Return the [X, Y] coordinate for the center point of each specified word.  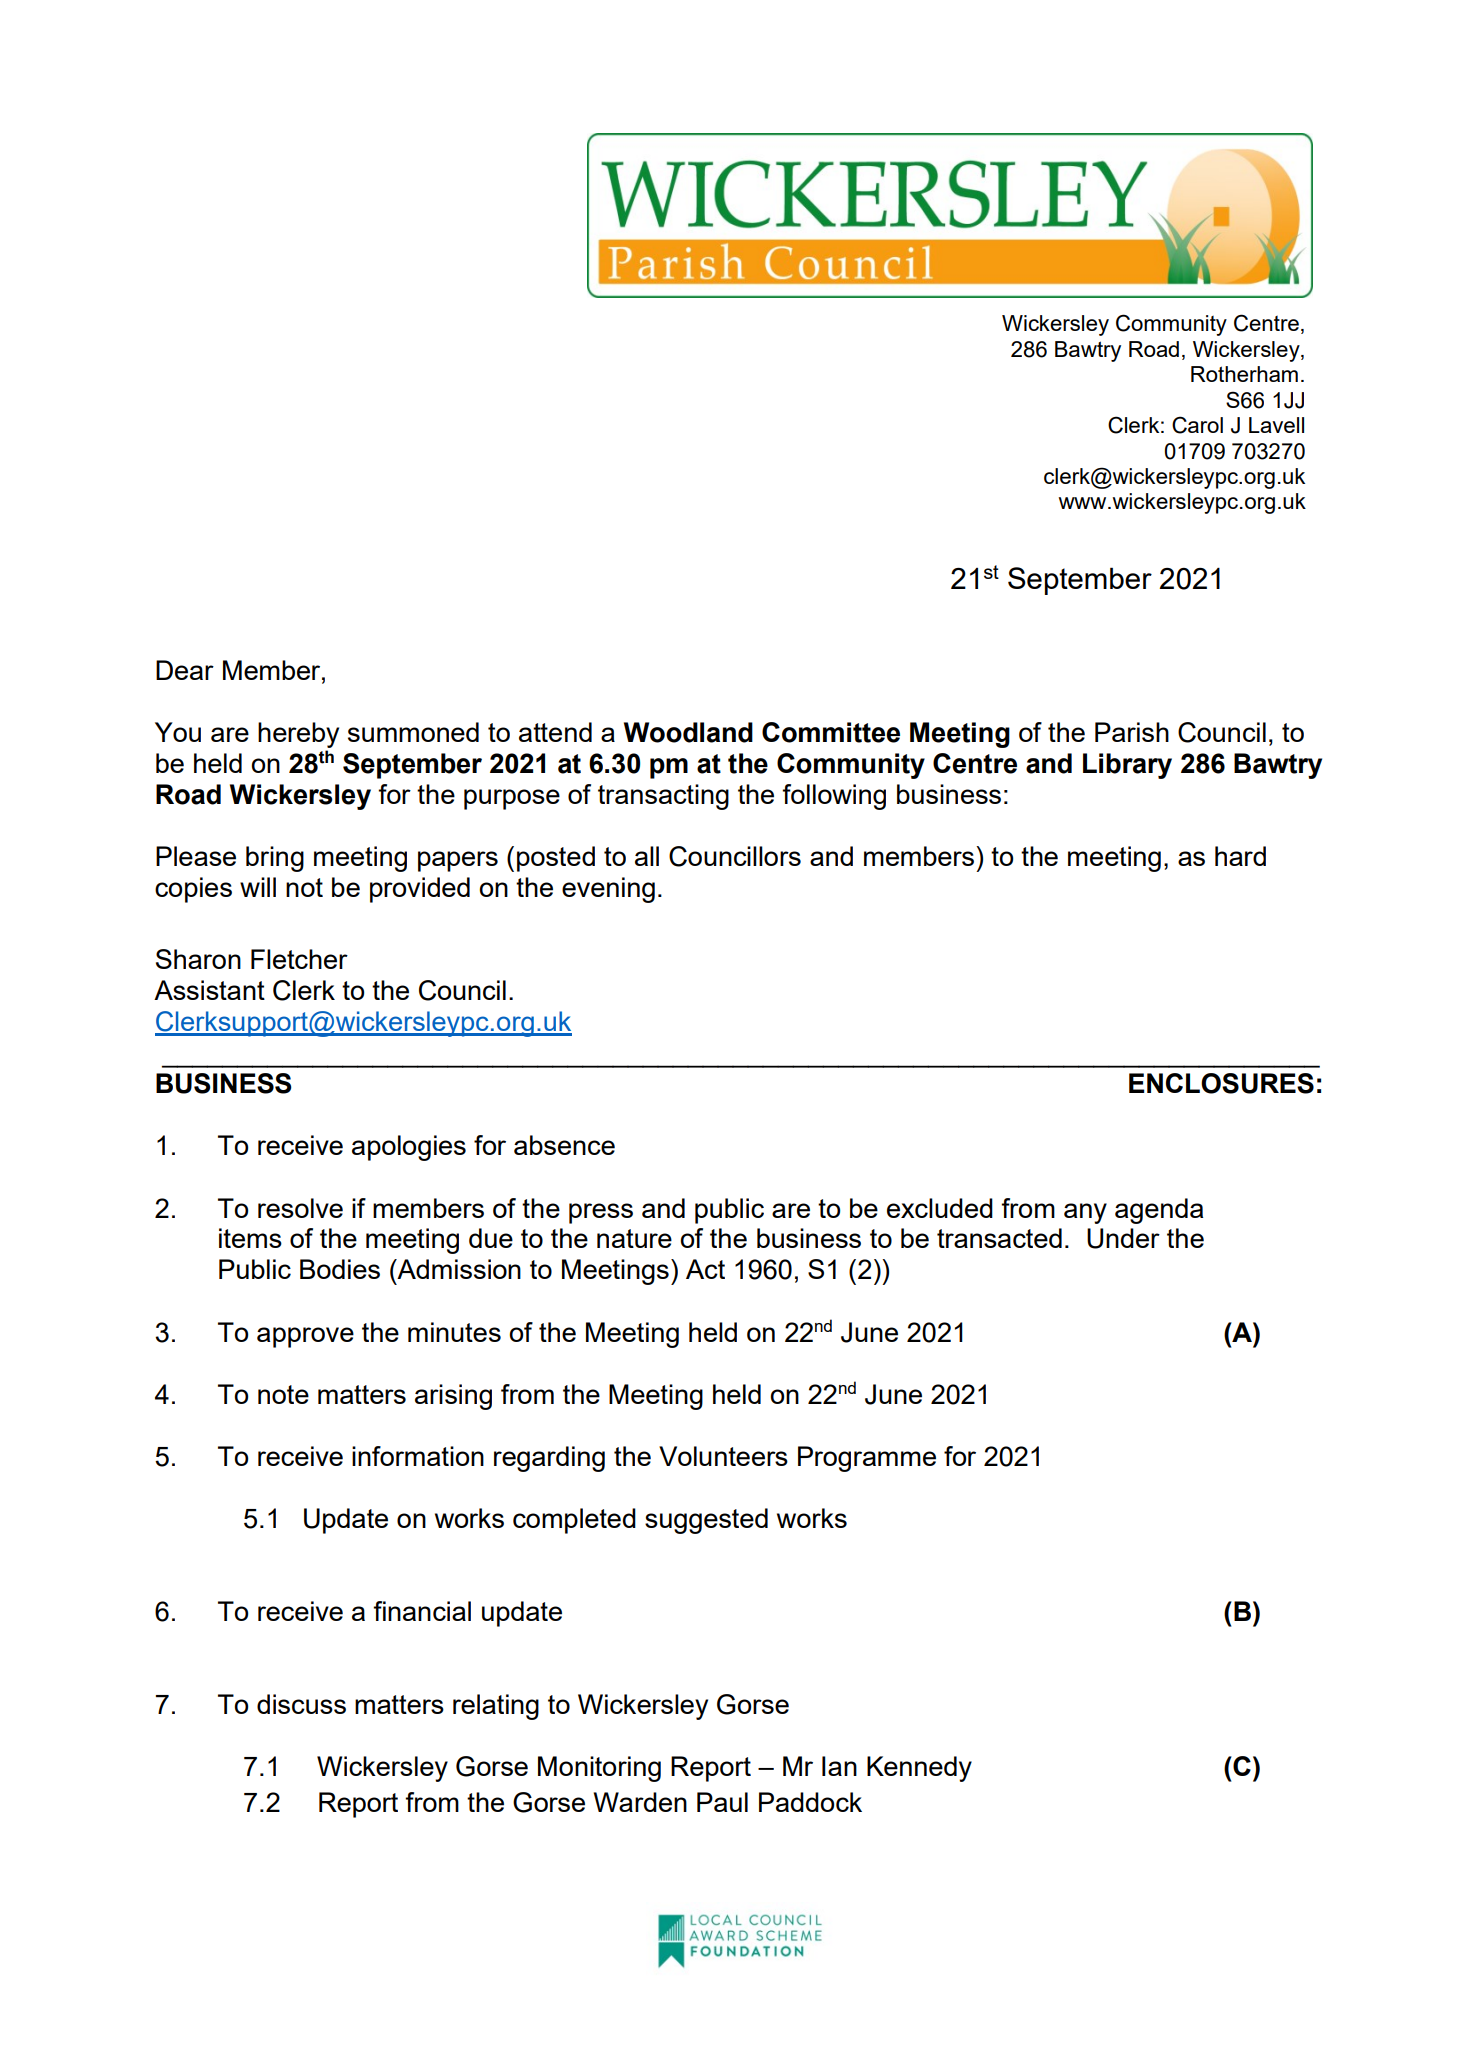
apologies [409, 1148]
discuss [301, 1704]
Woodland [688, 732]
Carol [1197, 425]
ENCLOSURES [1221, 1083]
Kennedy [919, 1769]
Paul [722, 1802]
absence [564, 1145]
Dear [185, 670]
